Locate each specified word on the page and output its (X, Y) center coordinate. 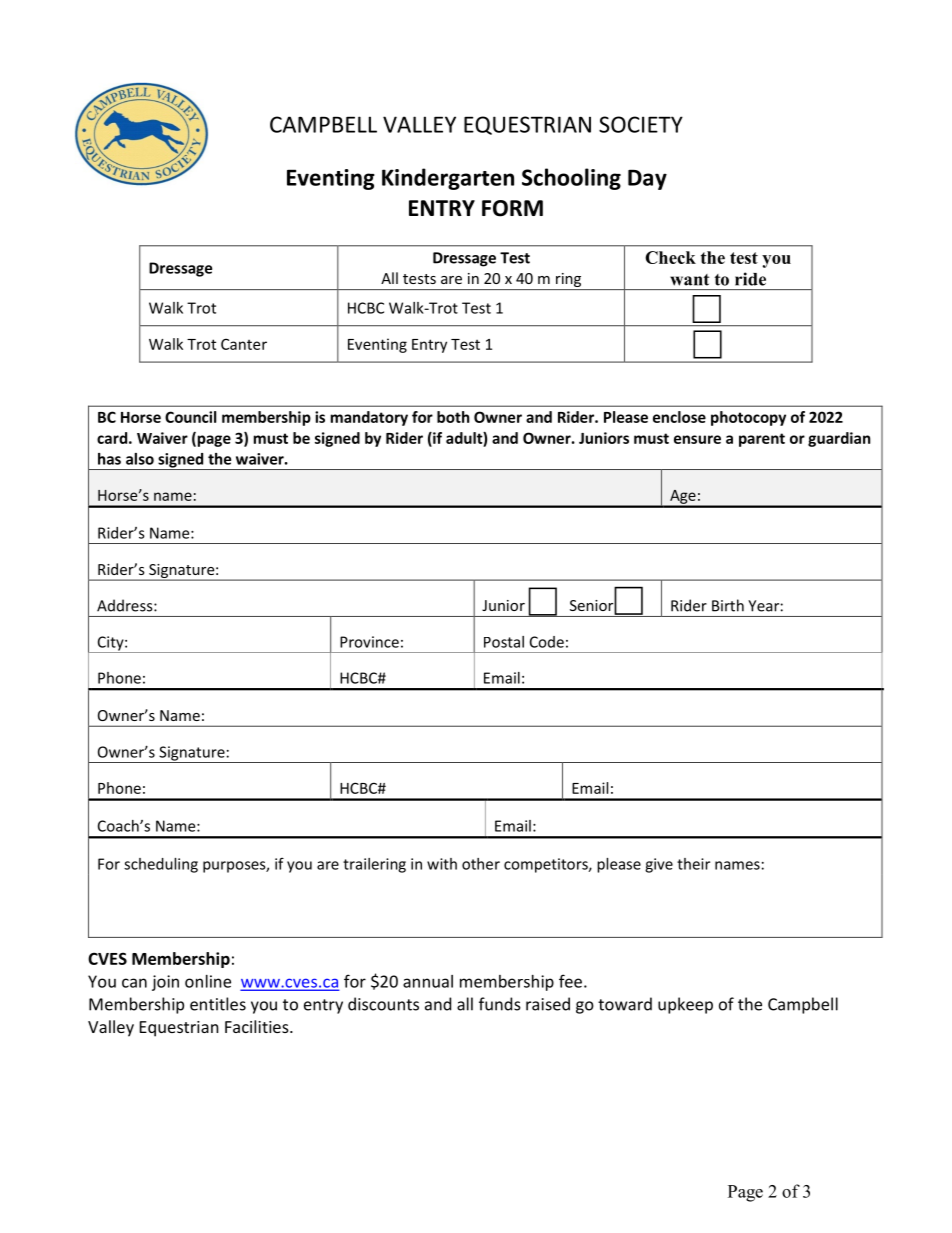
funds (500, 1004)
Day (647, 179)
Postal (504, 642)
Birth (728, 605)
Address (126, 605)
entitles (218, 1004)
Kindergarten (448, 179)
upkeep (685, 1005)
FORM (512, 208)
